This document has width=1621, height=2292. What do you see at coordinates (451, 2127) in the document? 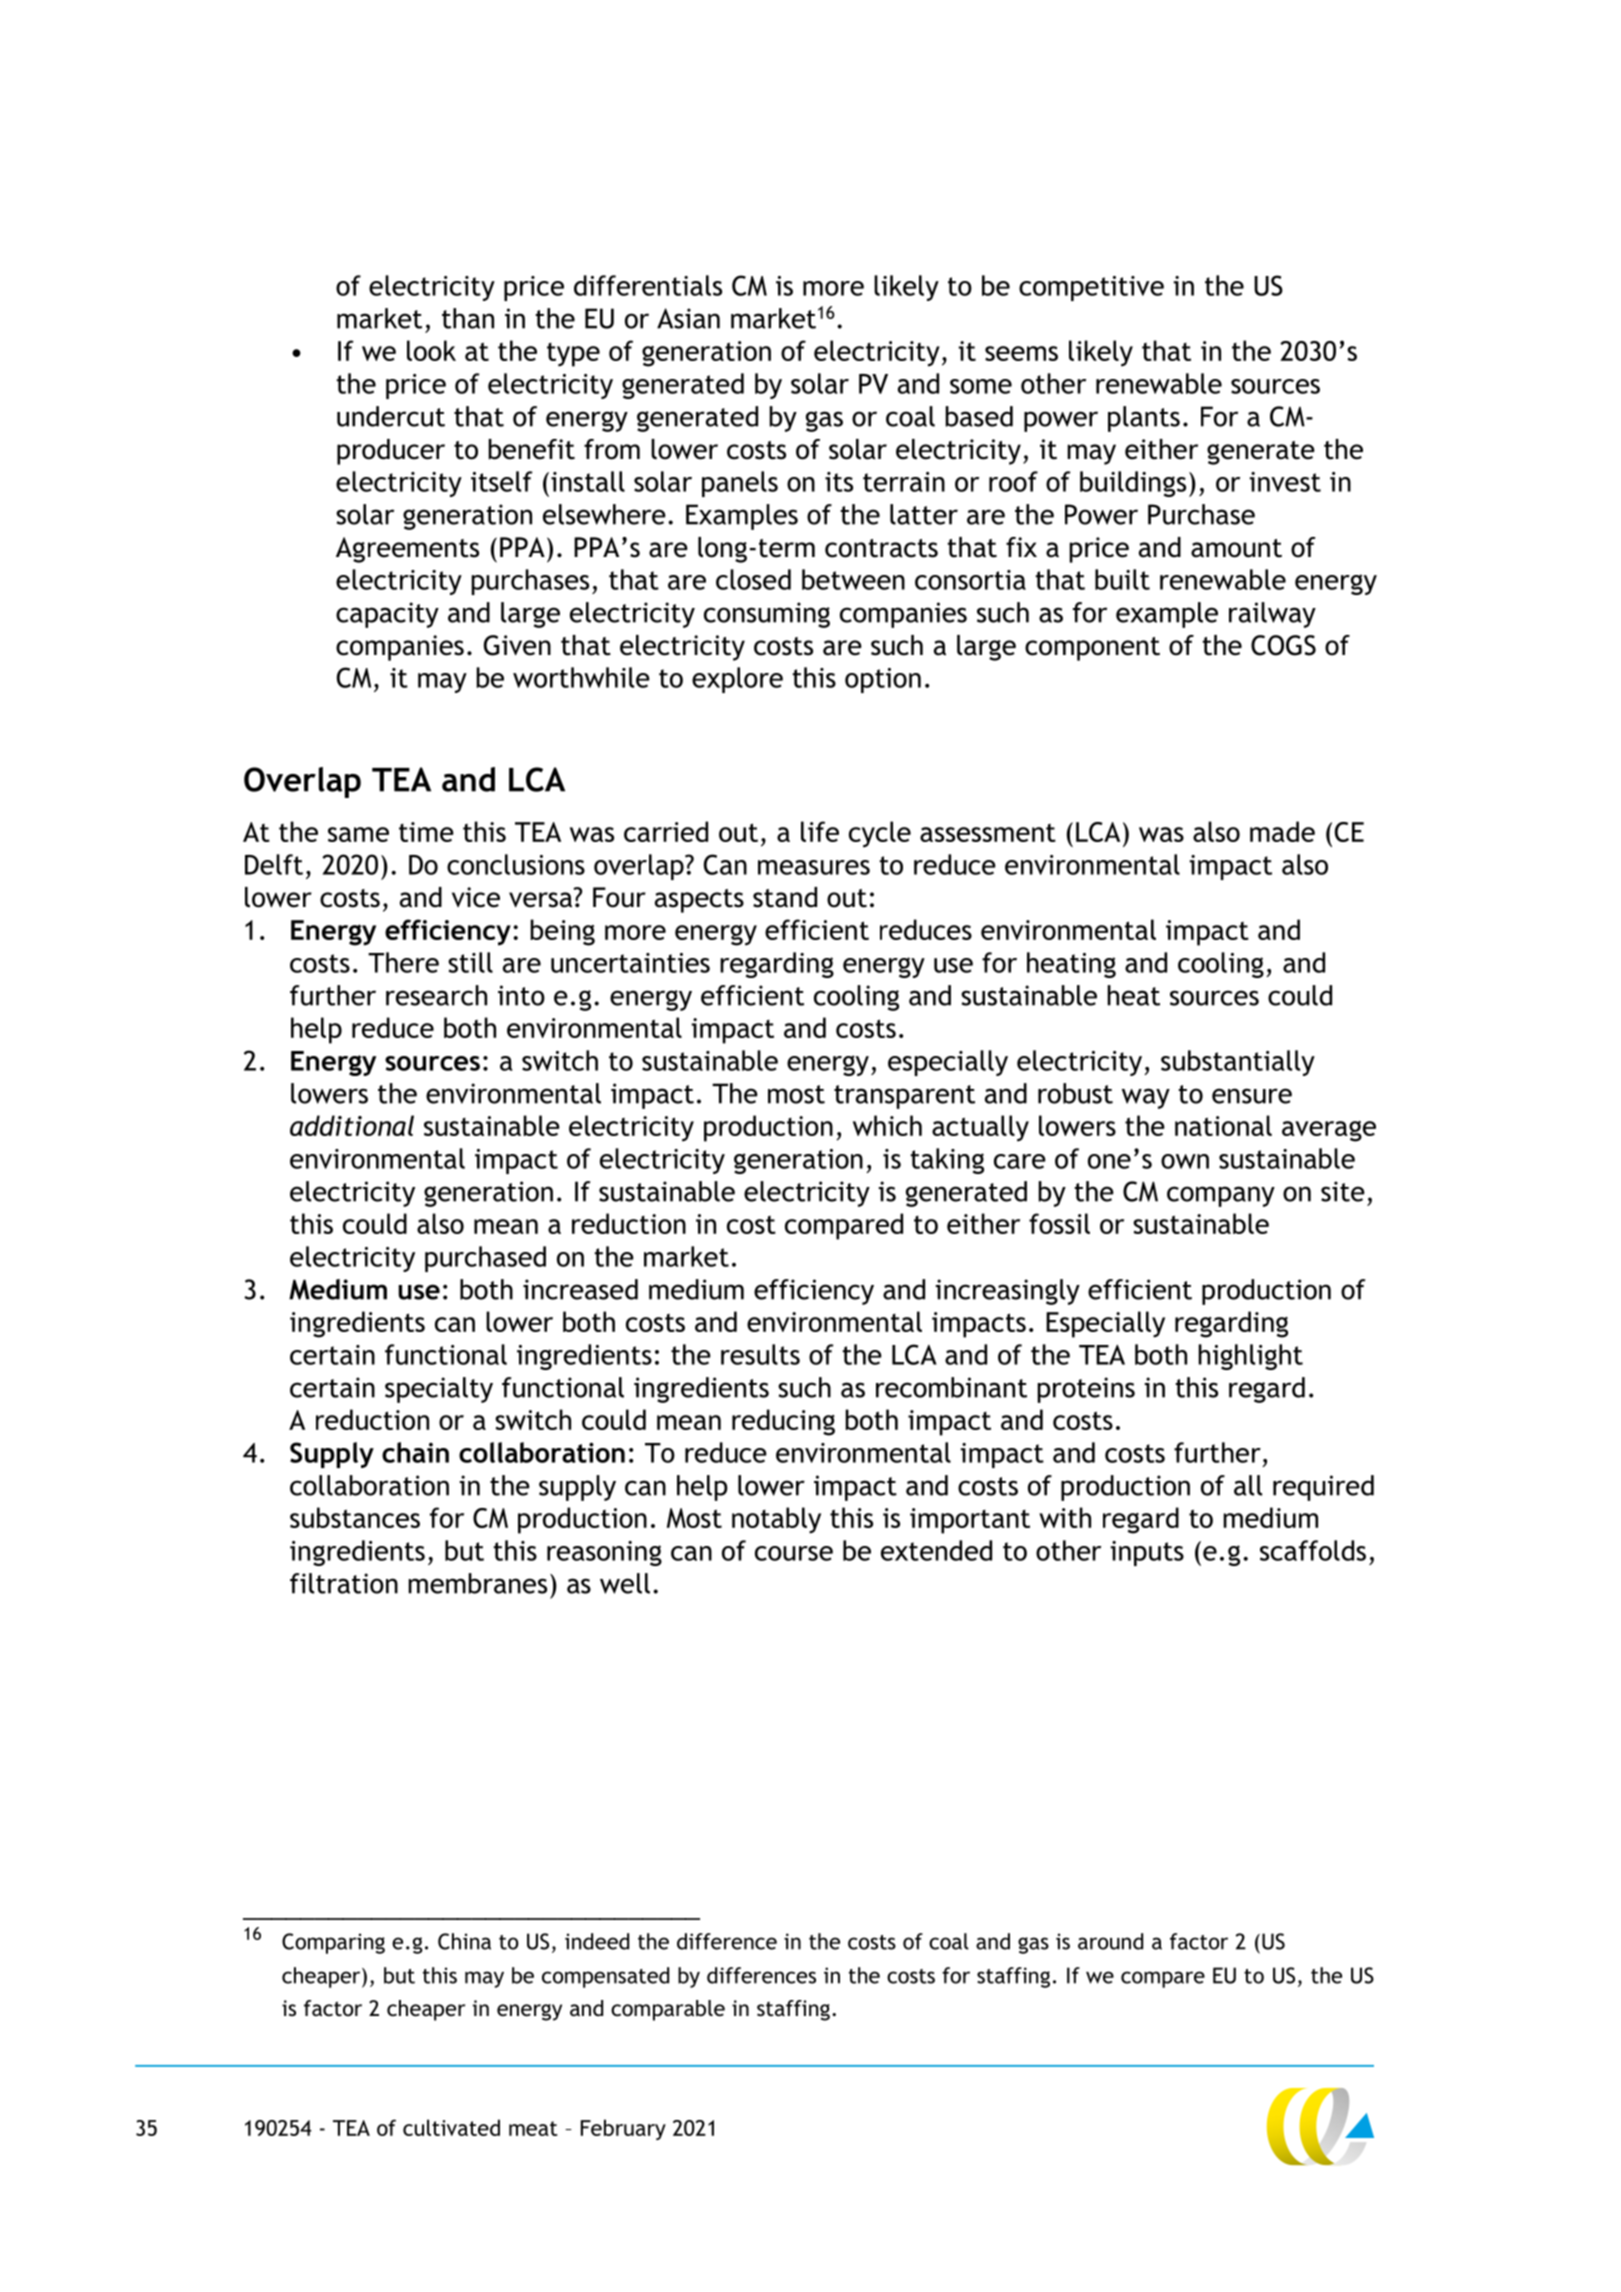
I see `cultivated` at bounding box center [451, 2127].
